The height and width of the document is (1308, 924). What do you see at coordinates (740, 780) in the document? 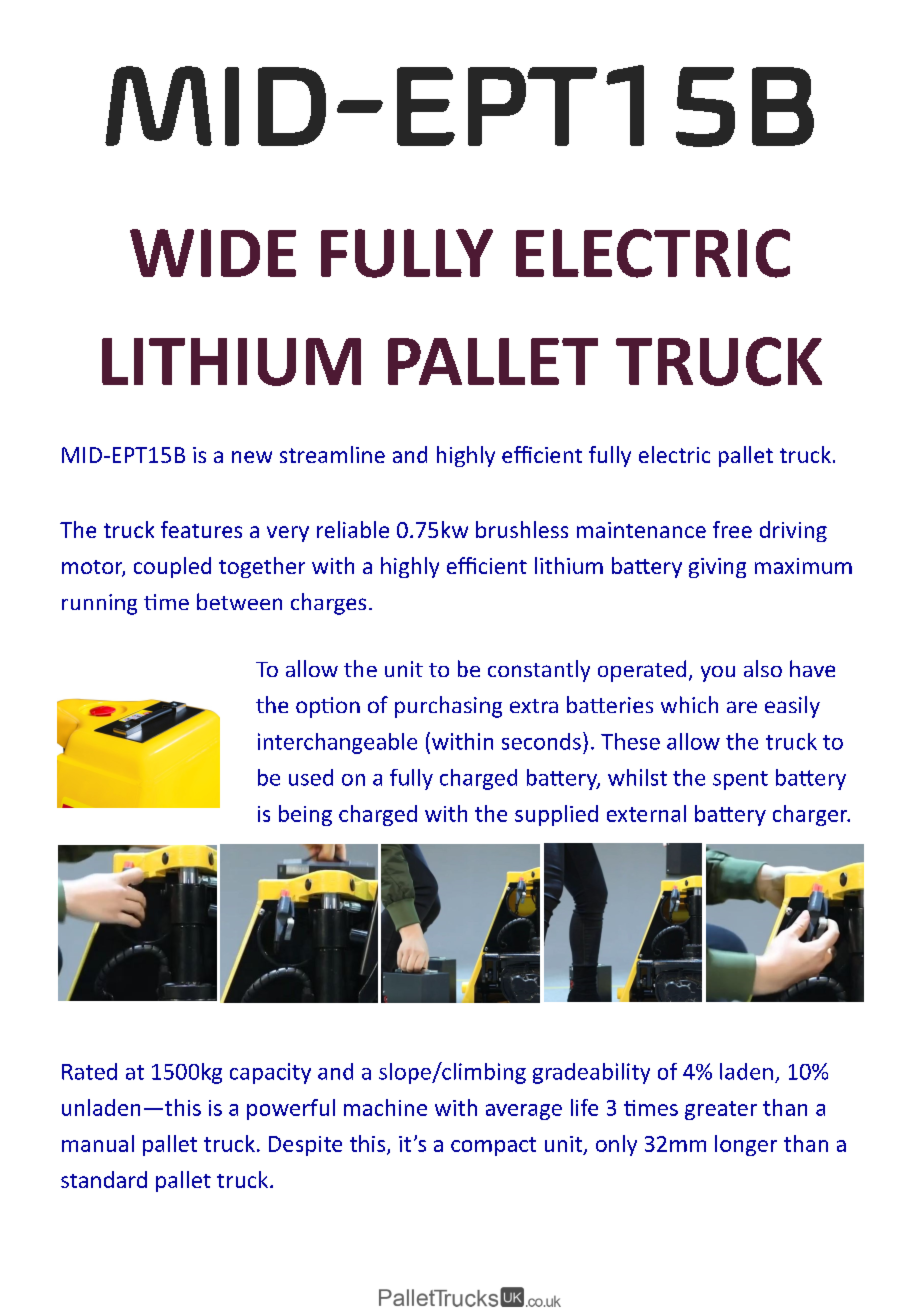
I see `spent` at bounding box center [740, 780].
